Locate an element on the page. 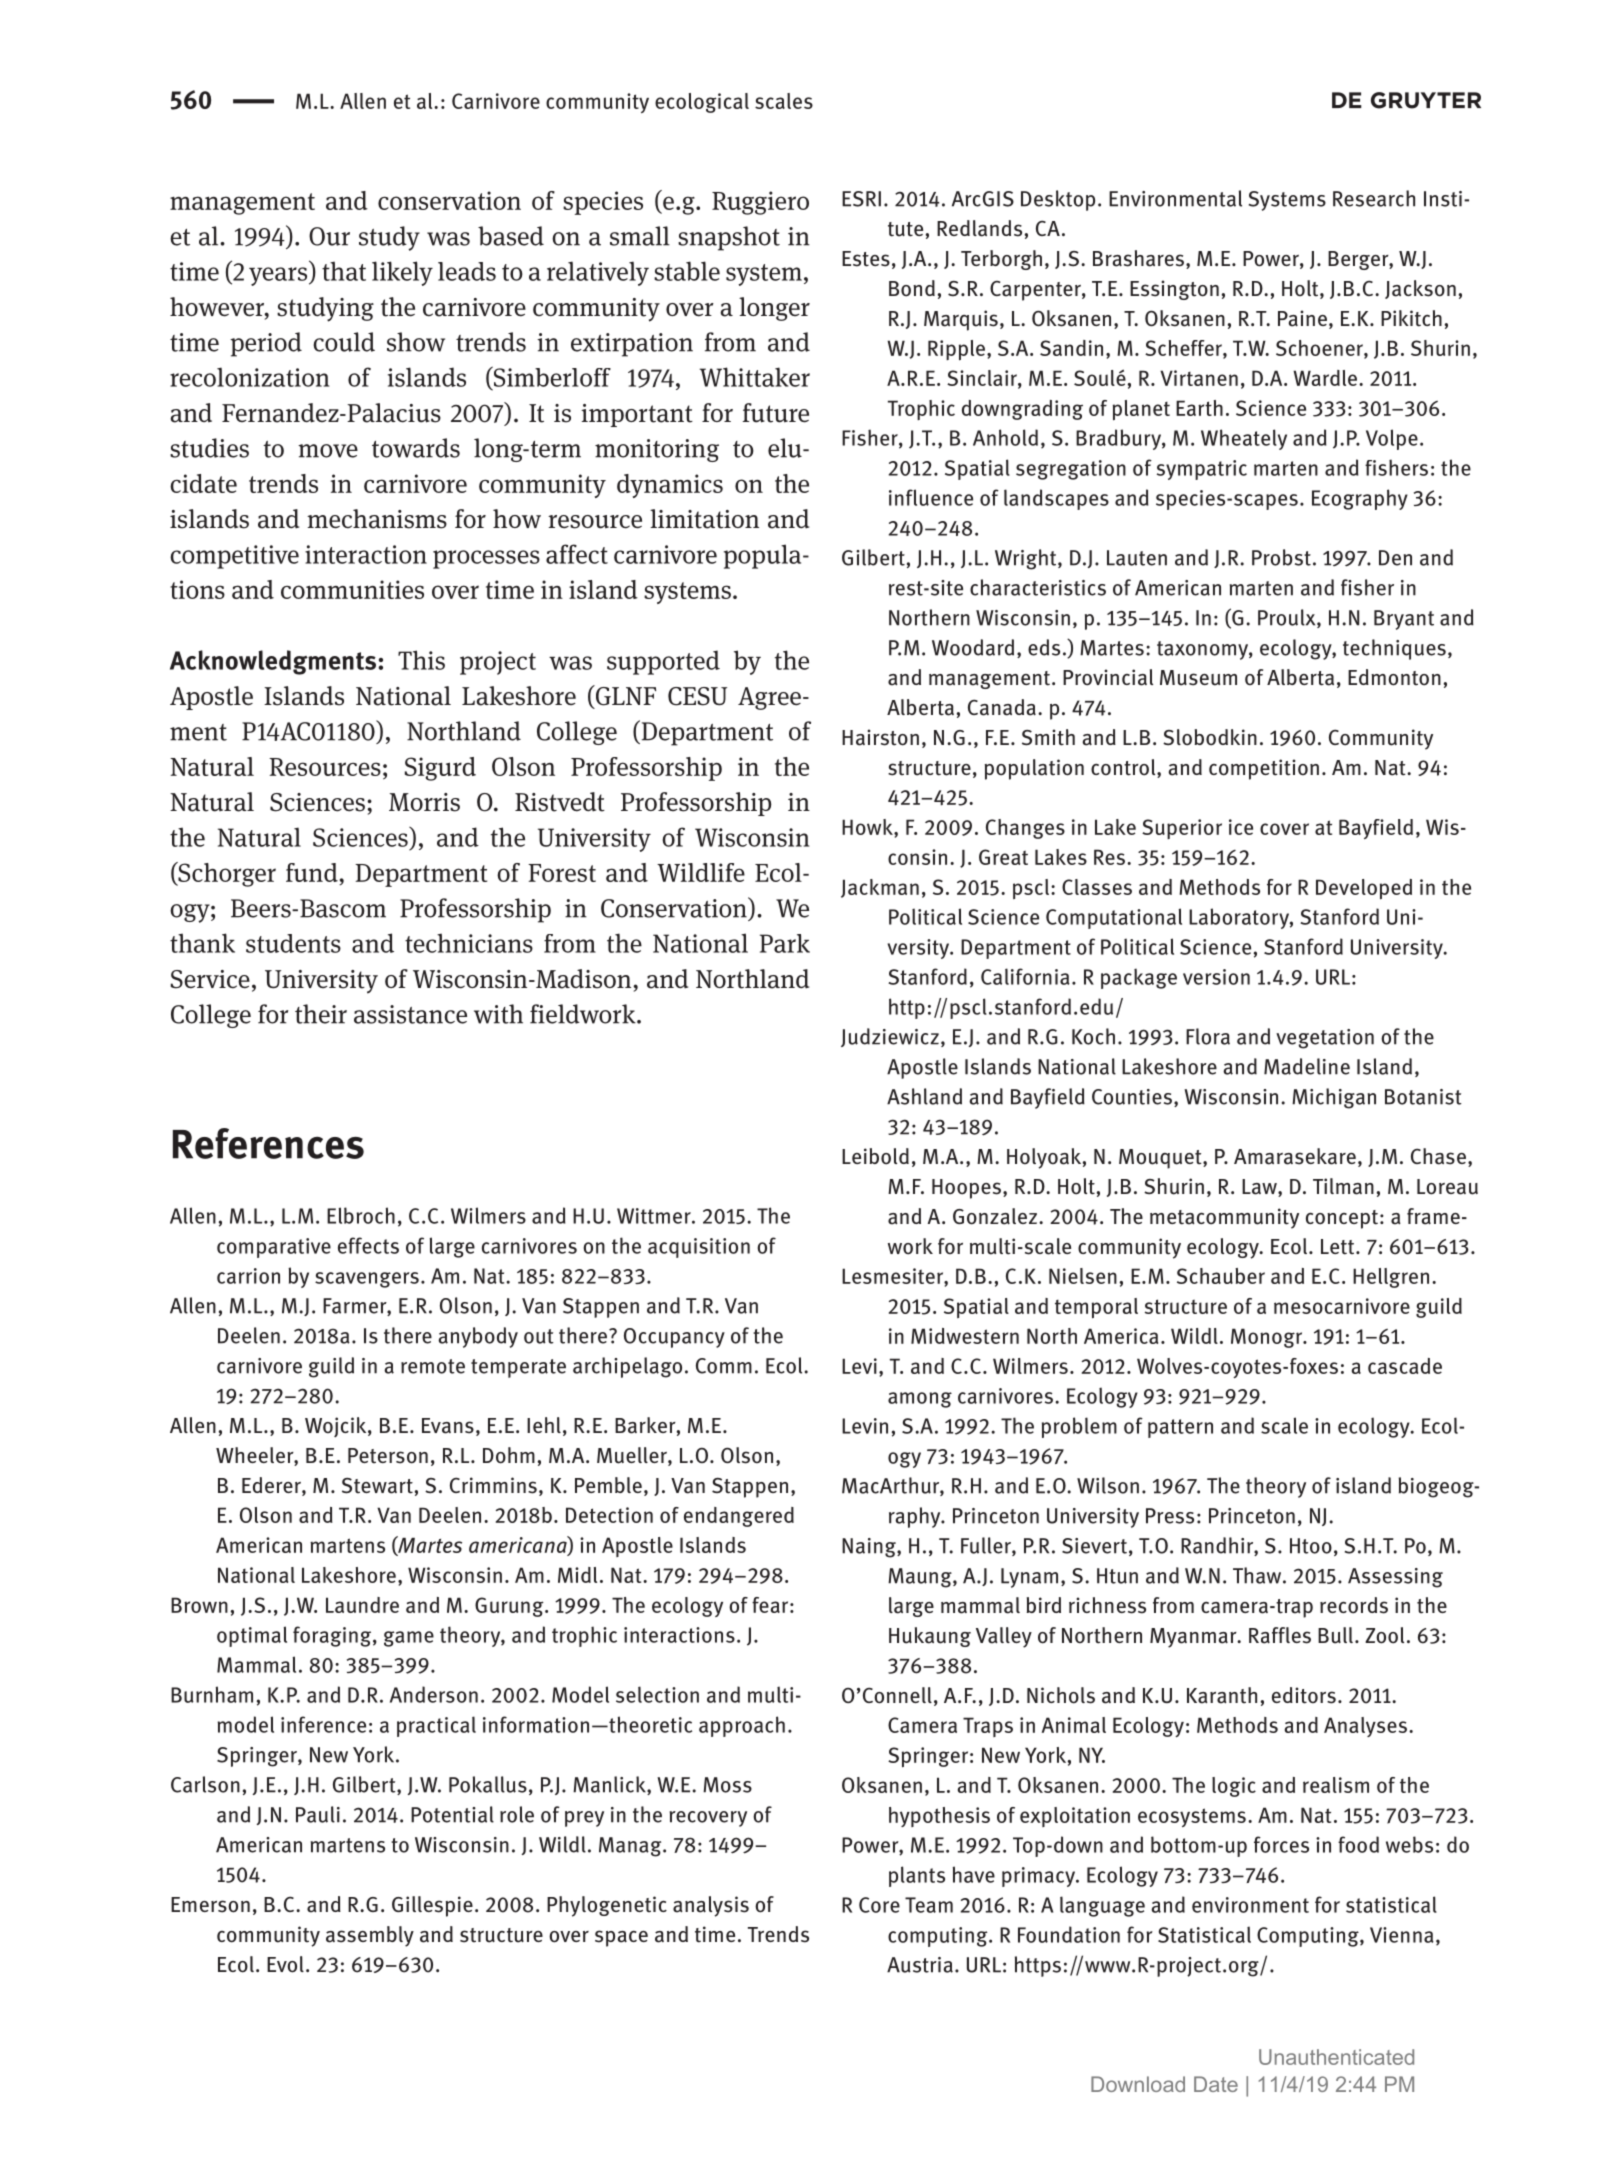 This document has height=2160, width=1620. fund is located at coordinates (313, 874).
